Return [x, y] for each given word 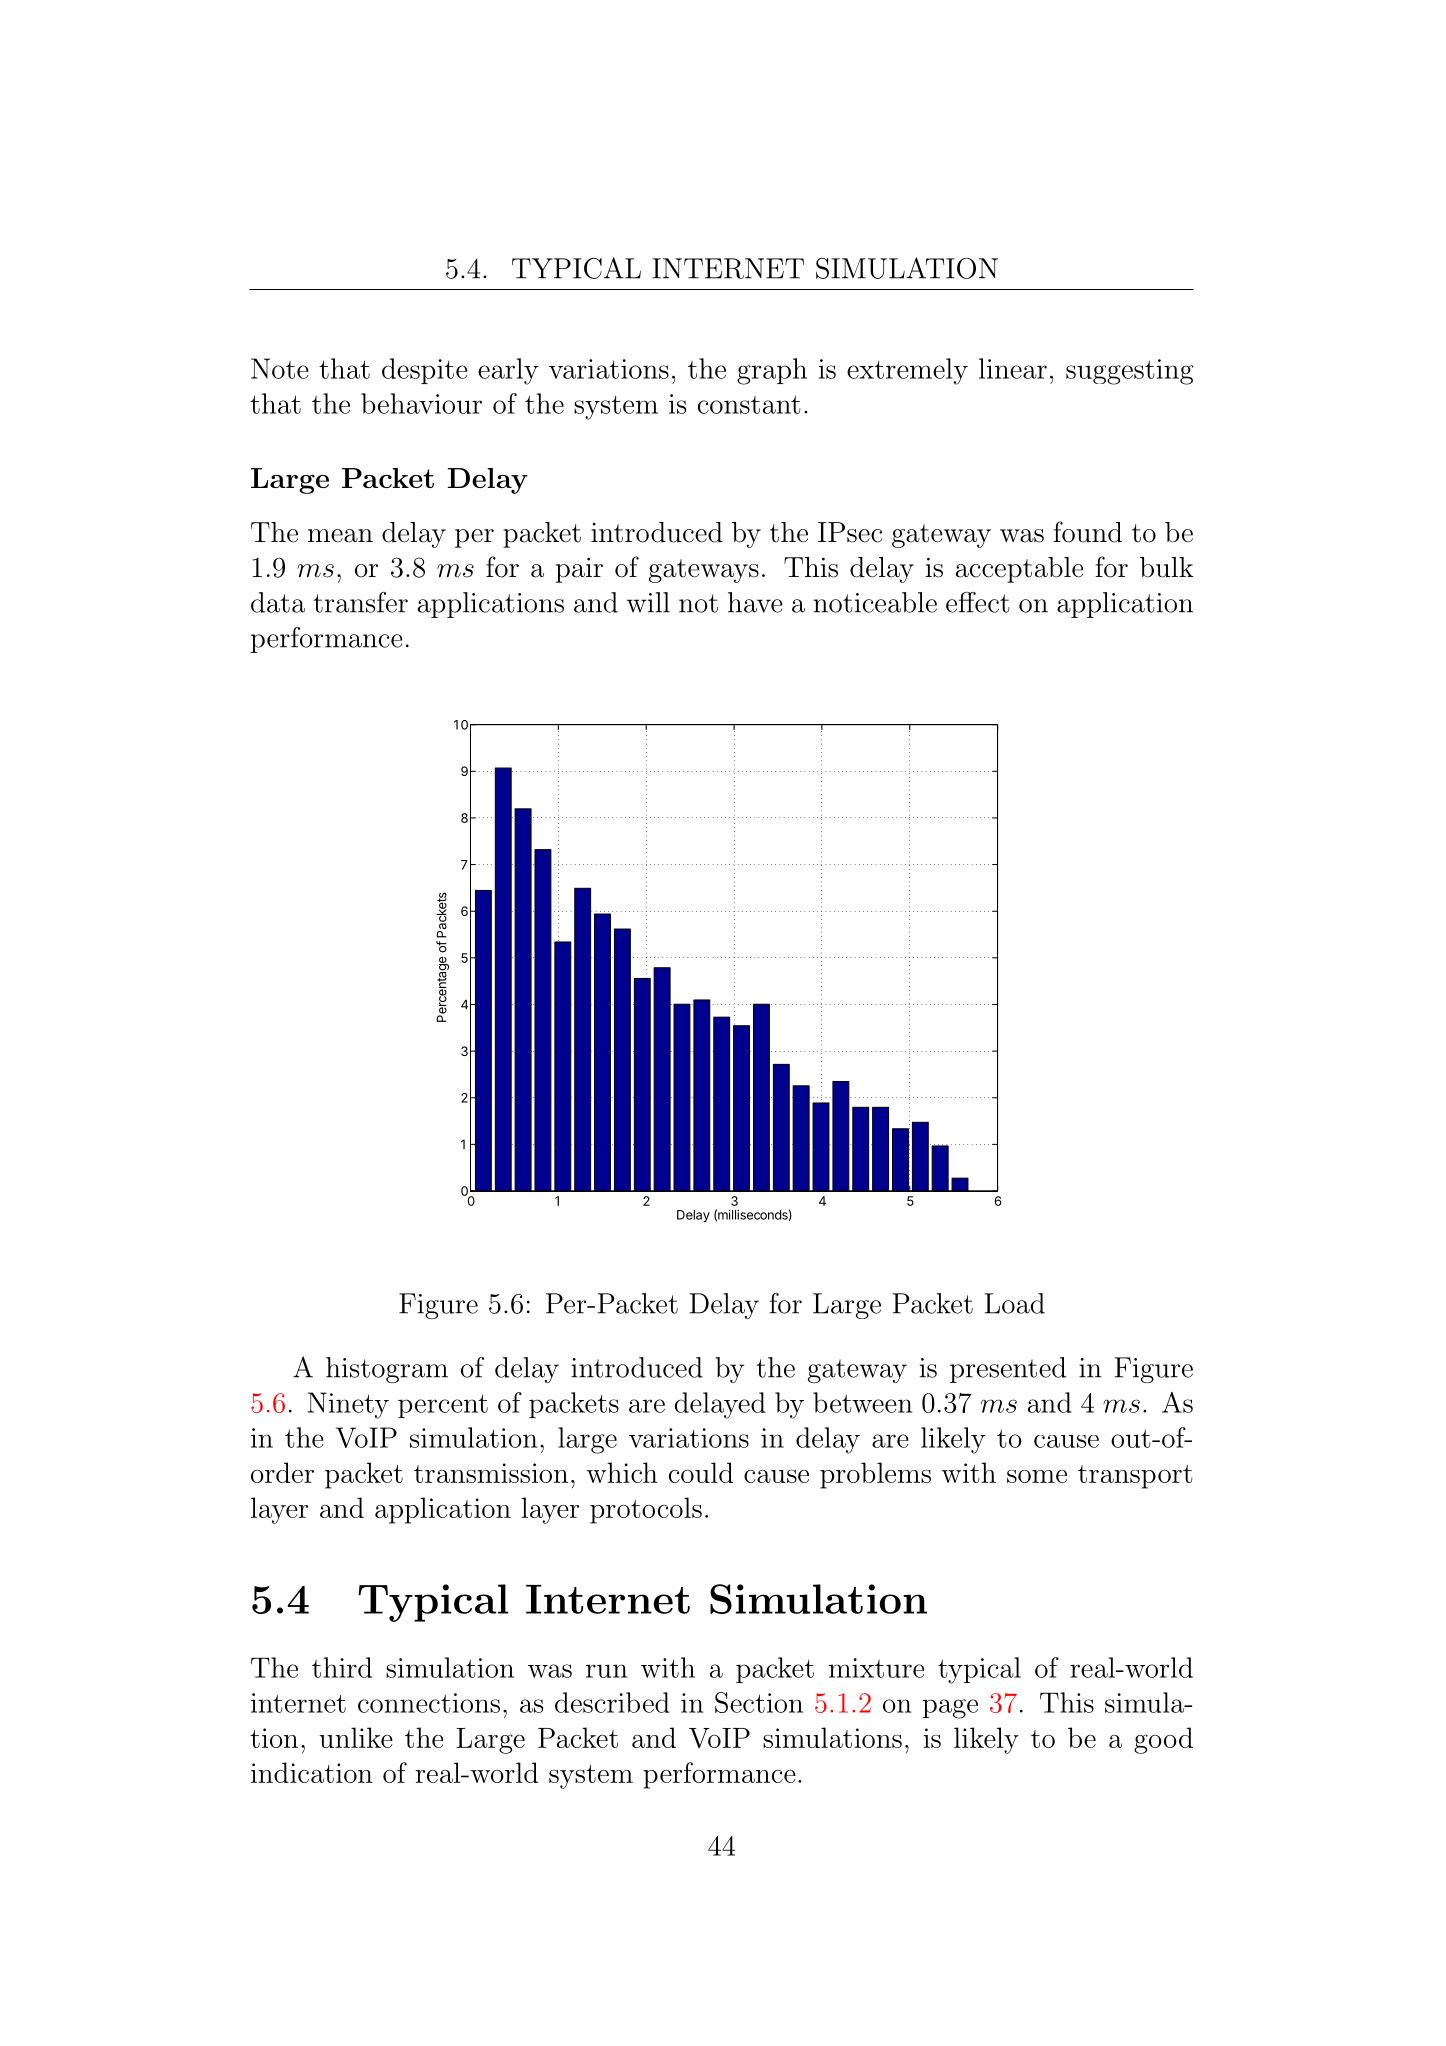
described [612, 1702]
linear [1013, 368]
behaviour [421, 403]
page [950, 1709]
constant [749, 404]
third [342, 1667]
